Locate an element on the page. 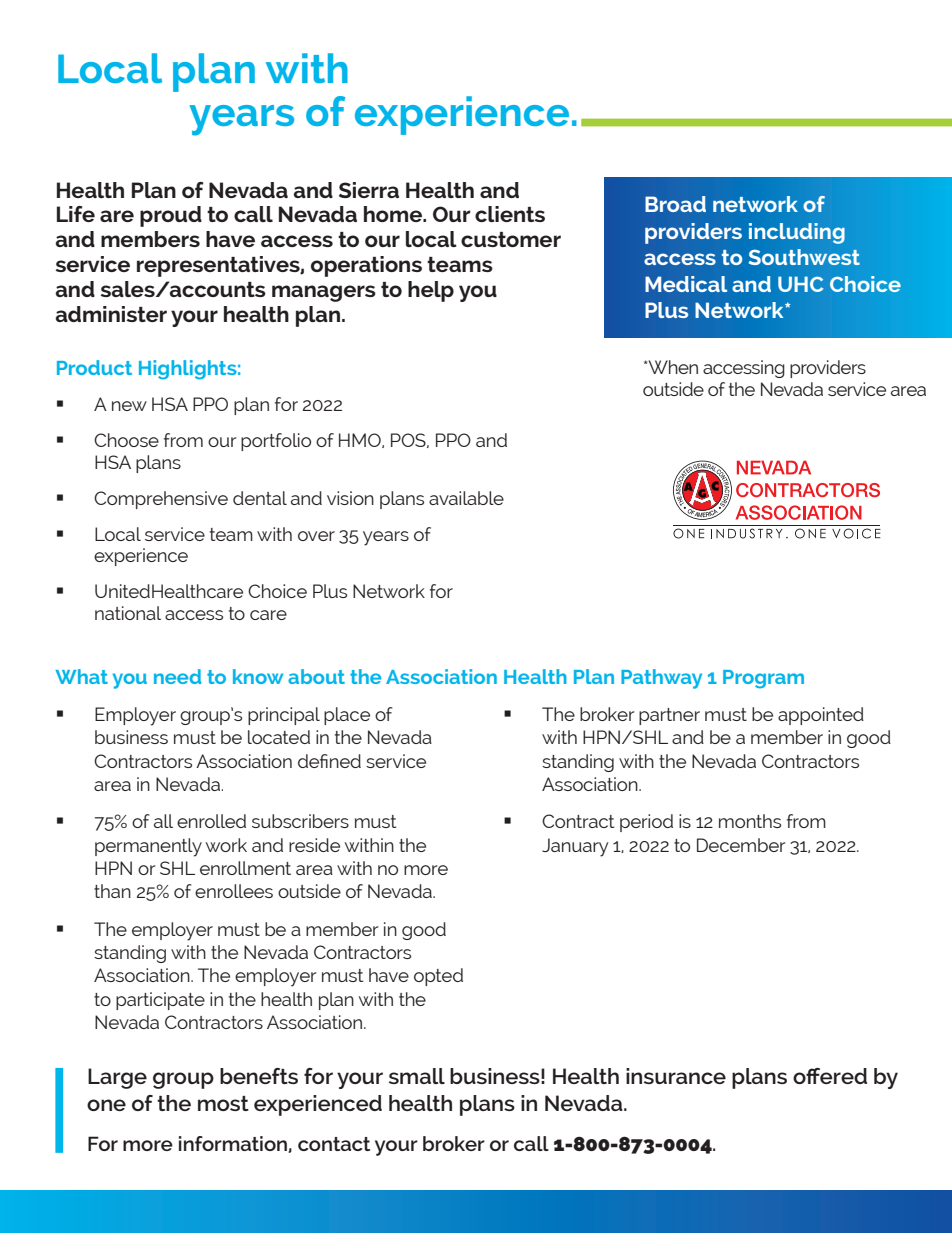 This document has width=952, height=1233. need is located at coordinates (177, 676).
